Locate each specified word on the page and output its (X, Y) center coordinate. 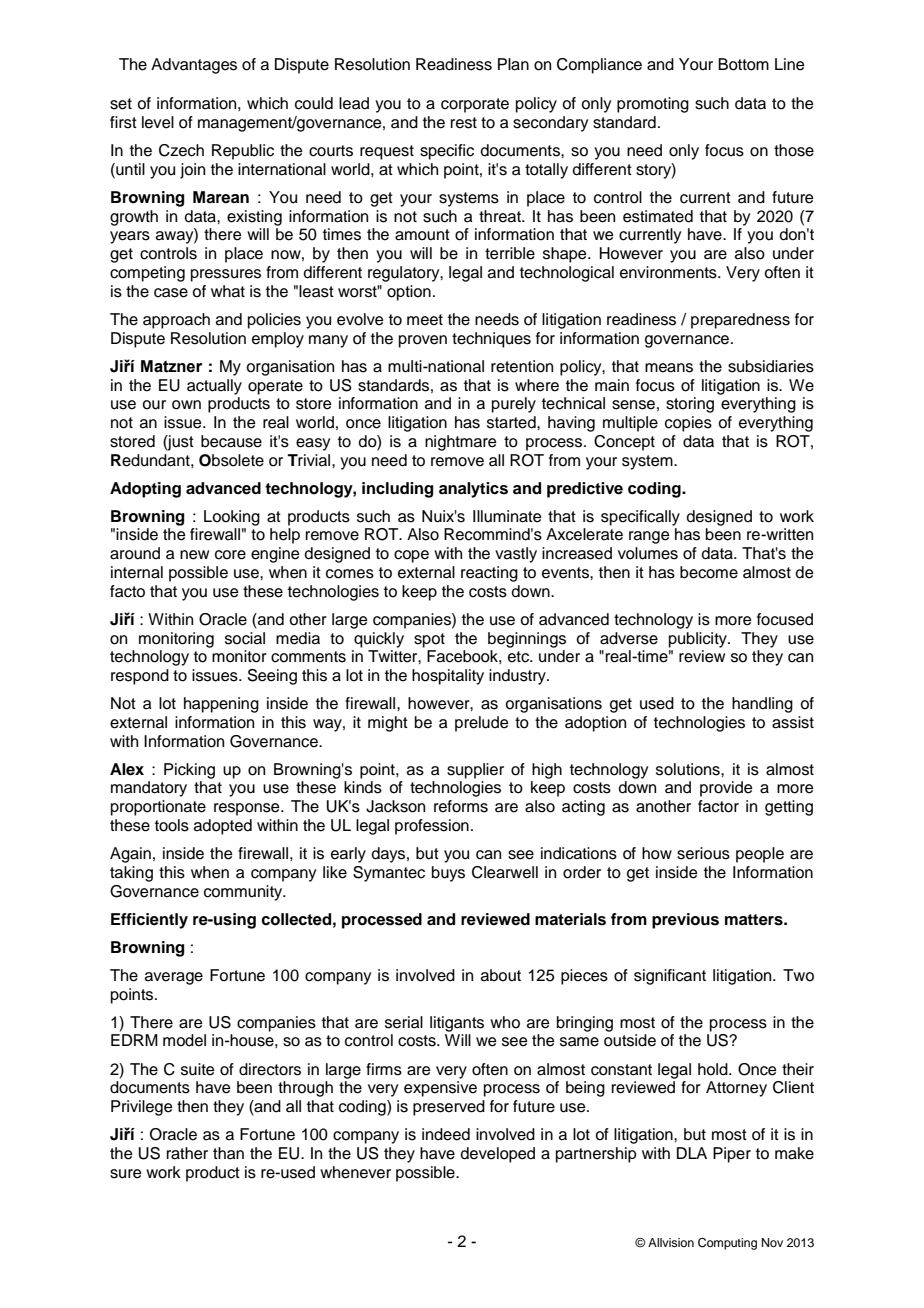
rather (187, 1153)
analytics (473, 490)
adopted (223, 827)
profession (432, 827)
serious (703, 853)
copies (688, 424)
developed (498, 1155)
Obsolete (231, 460)
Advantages (194, 66)
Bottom (743, 64)
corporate (475, 105)
